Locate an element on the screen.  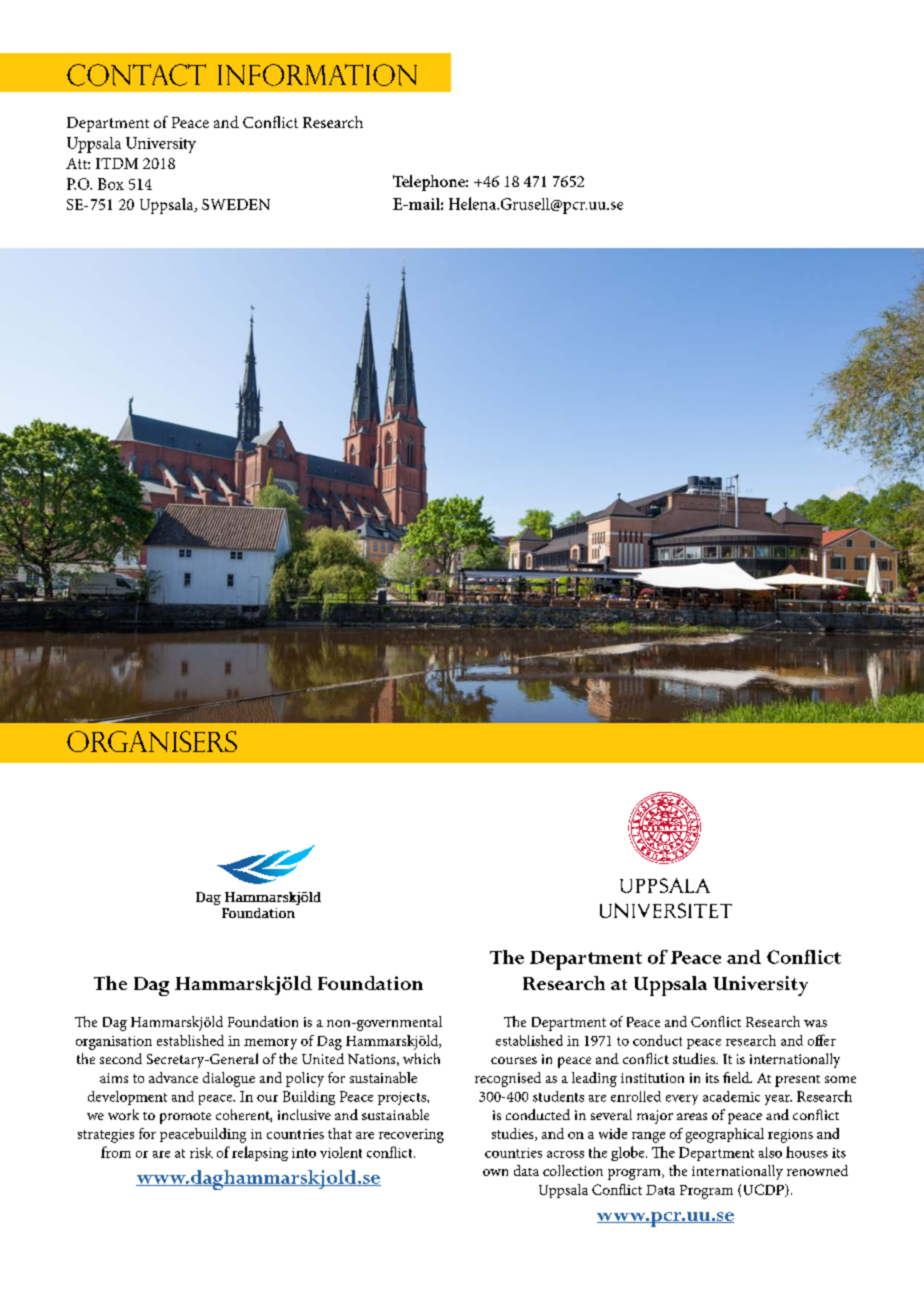
Box is located at coordinates (111, 184).
